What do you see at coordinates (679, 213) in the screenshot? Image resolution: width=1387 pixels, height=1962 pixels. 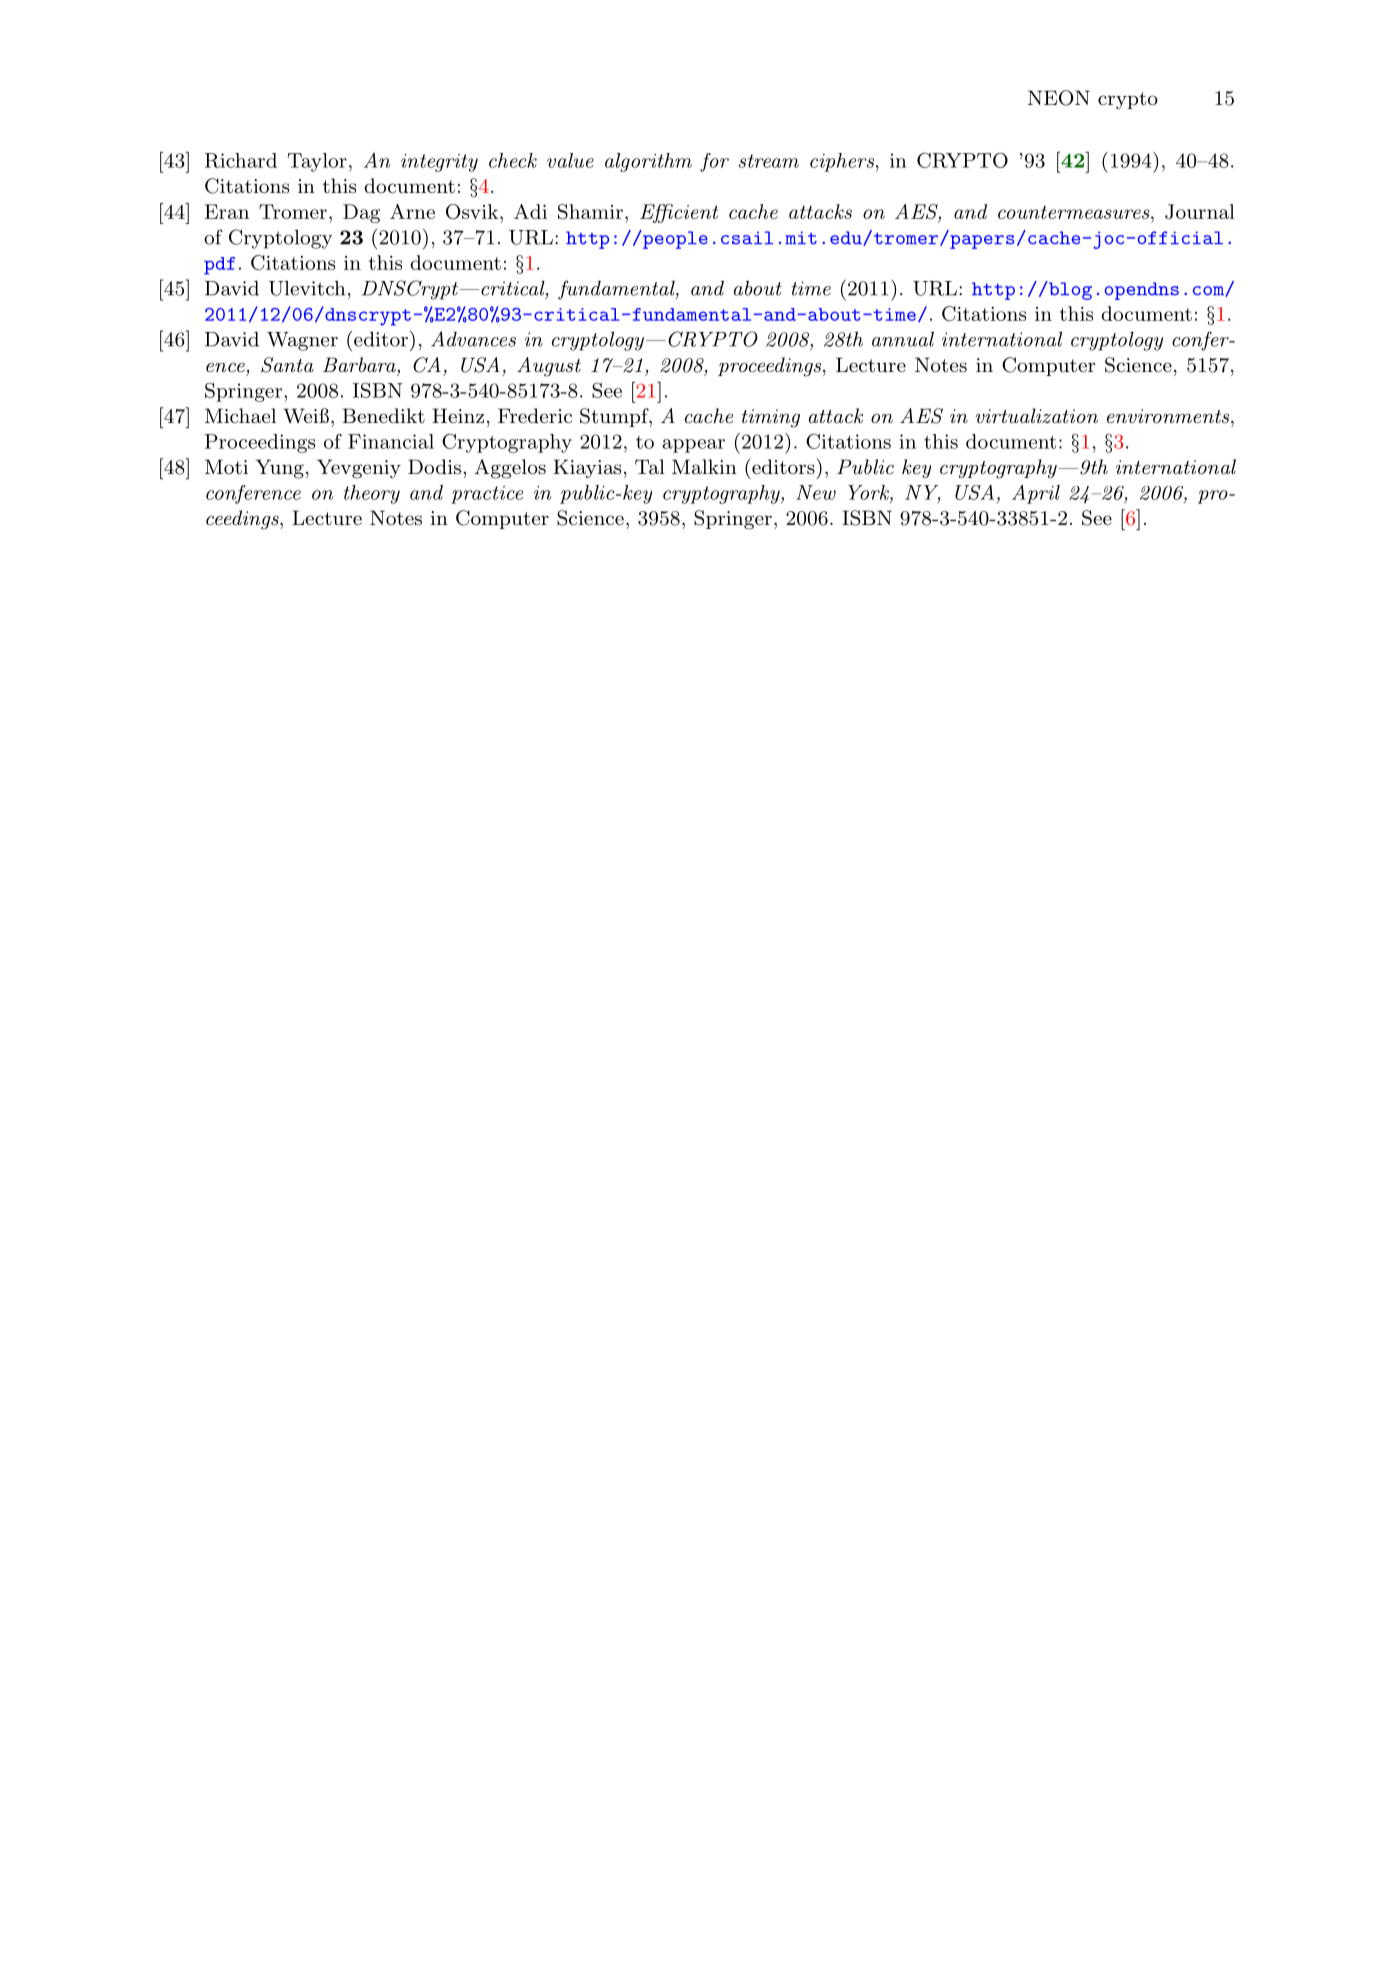 I see `Efficient` at bounding box center [679, 213].
